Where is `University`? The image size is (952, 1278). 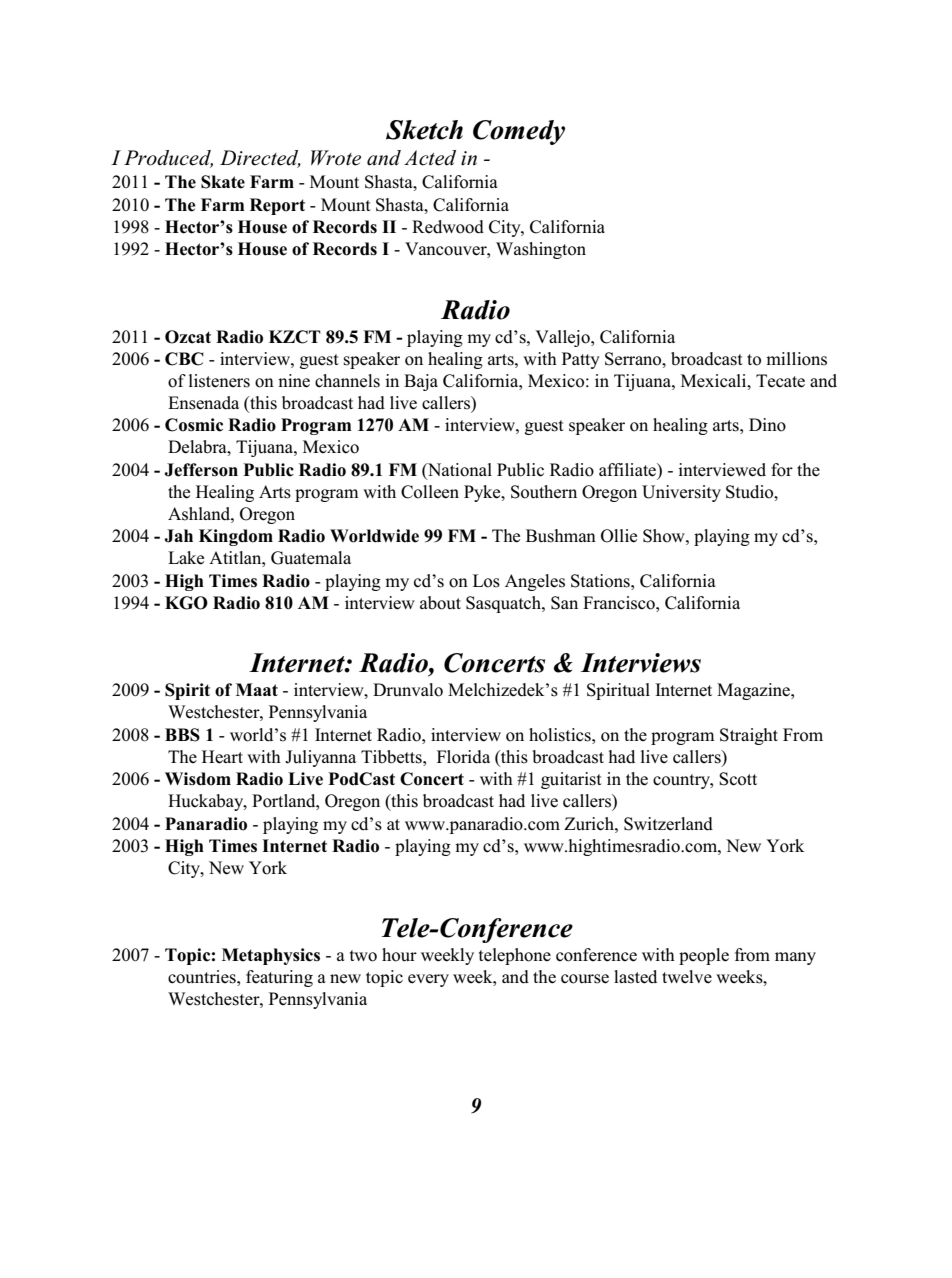 University is located at coordinates (681, 493).
